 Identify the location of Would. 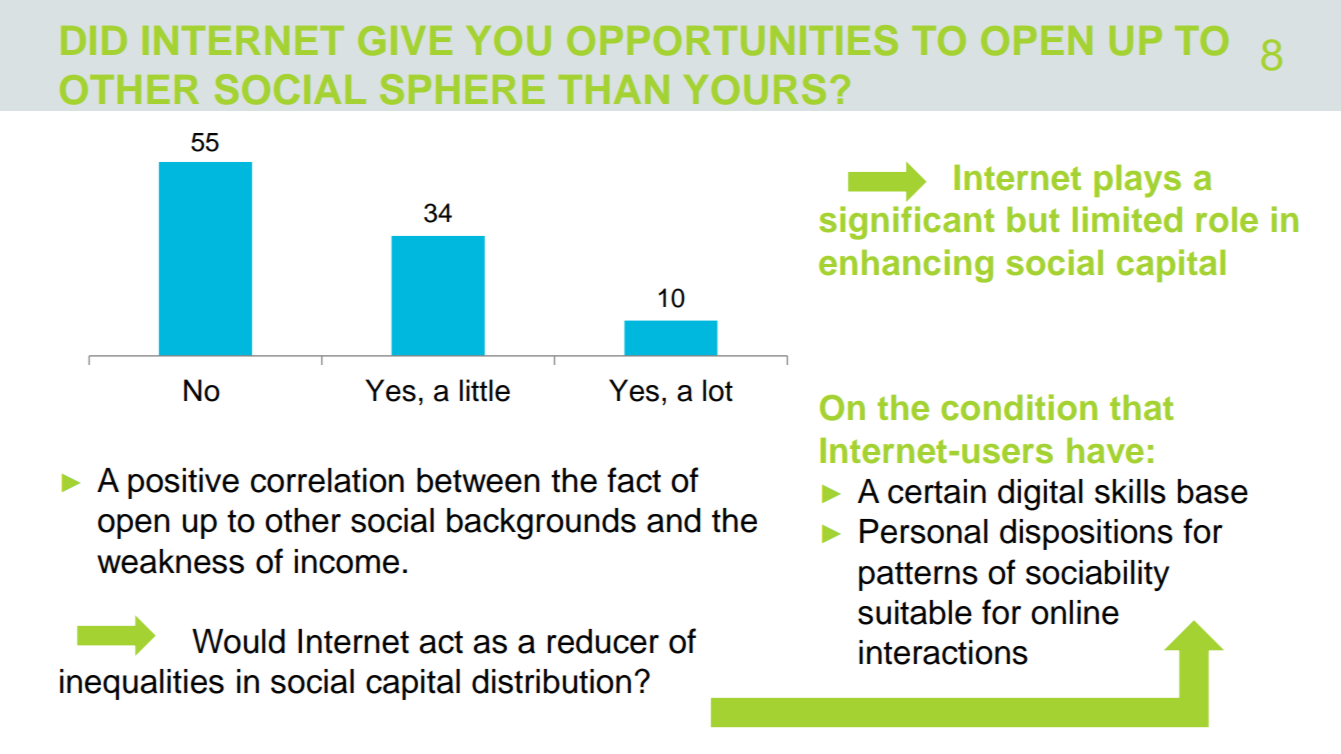
(238, 641).
